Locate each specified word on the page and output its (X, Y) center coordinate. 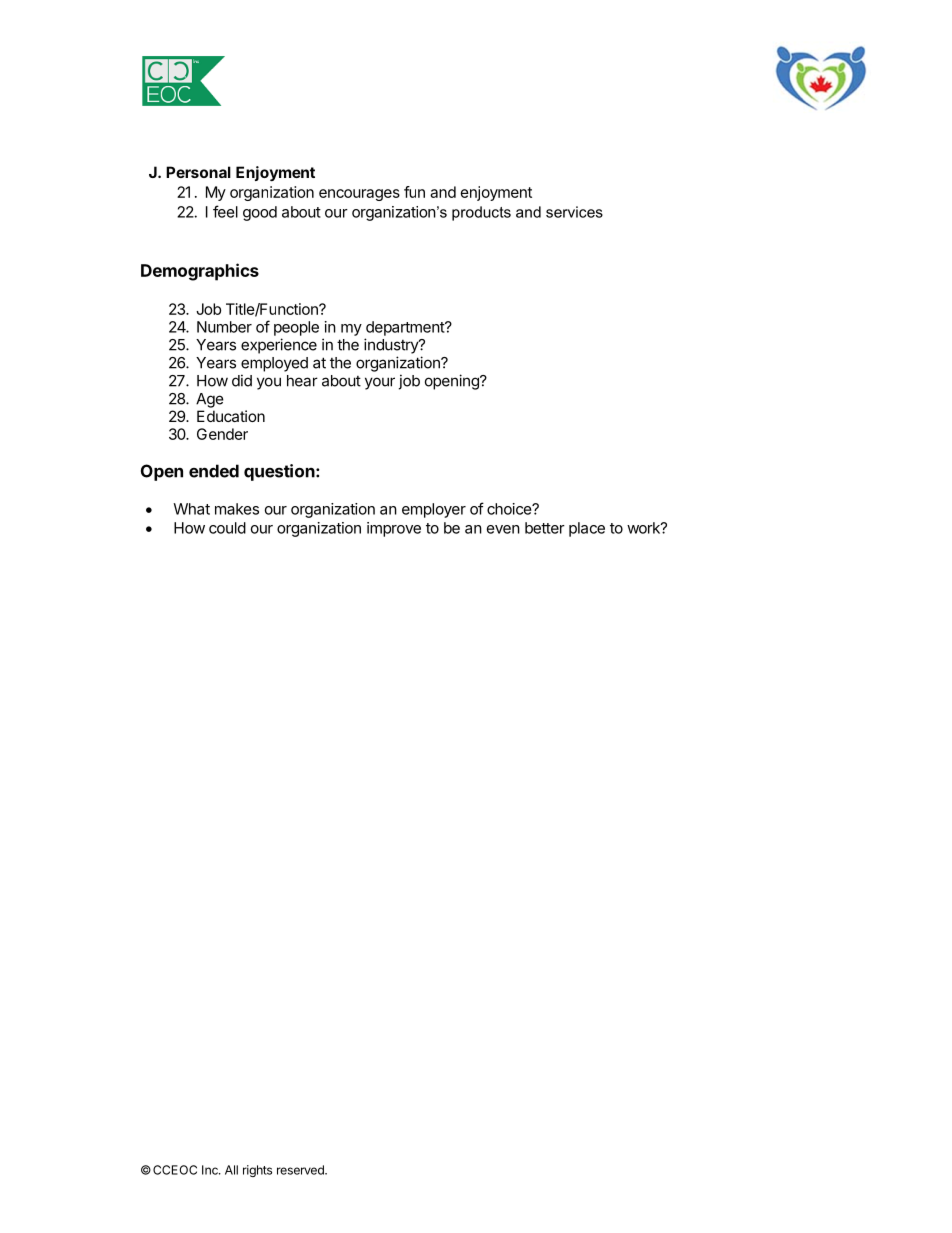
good (260, 213)
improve (394, 529)
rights (257, 1171)
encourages (359, 195)
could (227, 528)
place (587, 529)
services (574, 212)
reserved (301, 1170)
